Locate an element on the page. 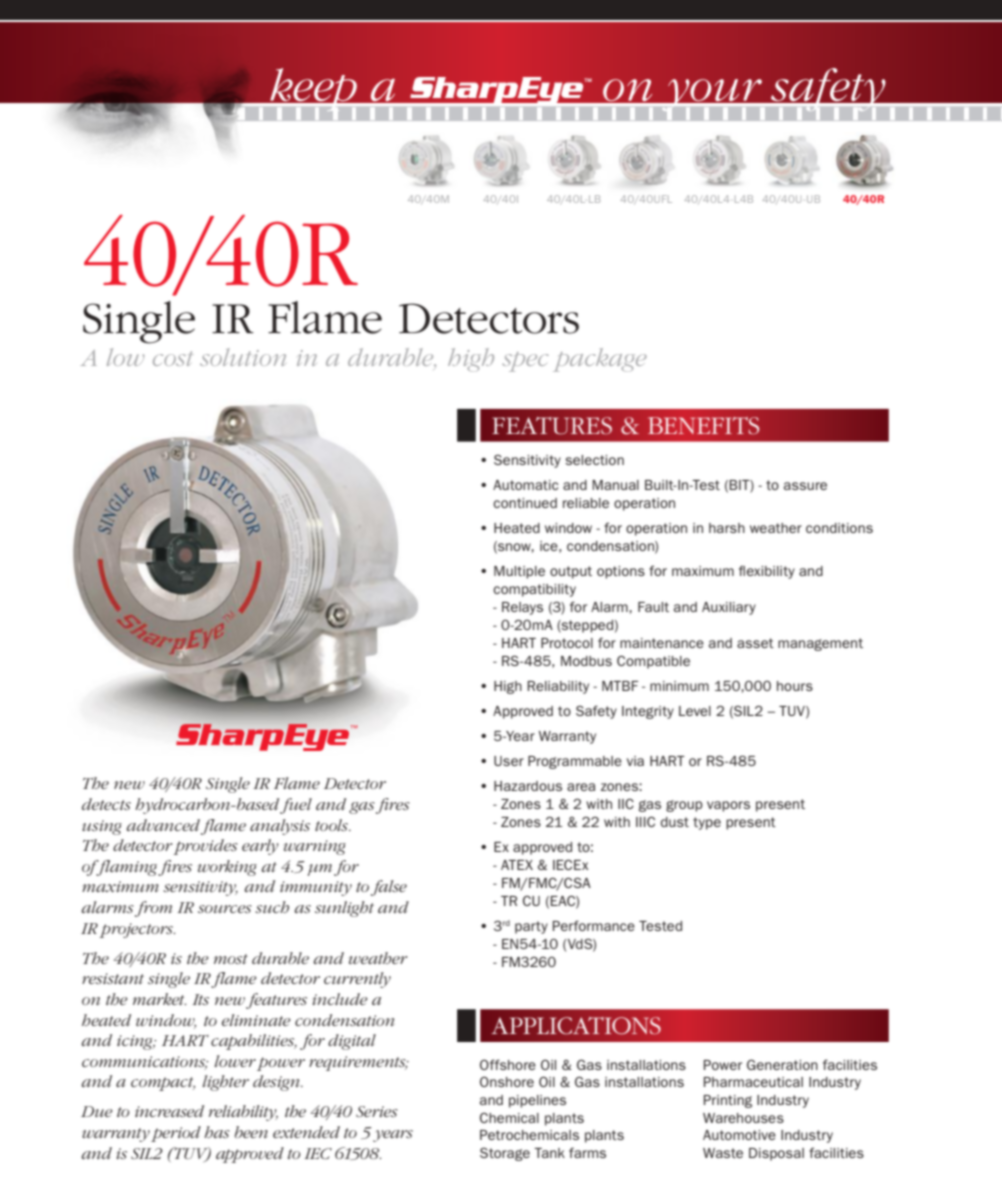  type is located at coordinates (707, 823).
